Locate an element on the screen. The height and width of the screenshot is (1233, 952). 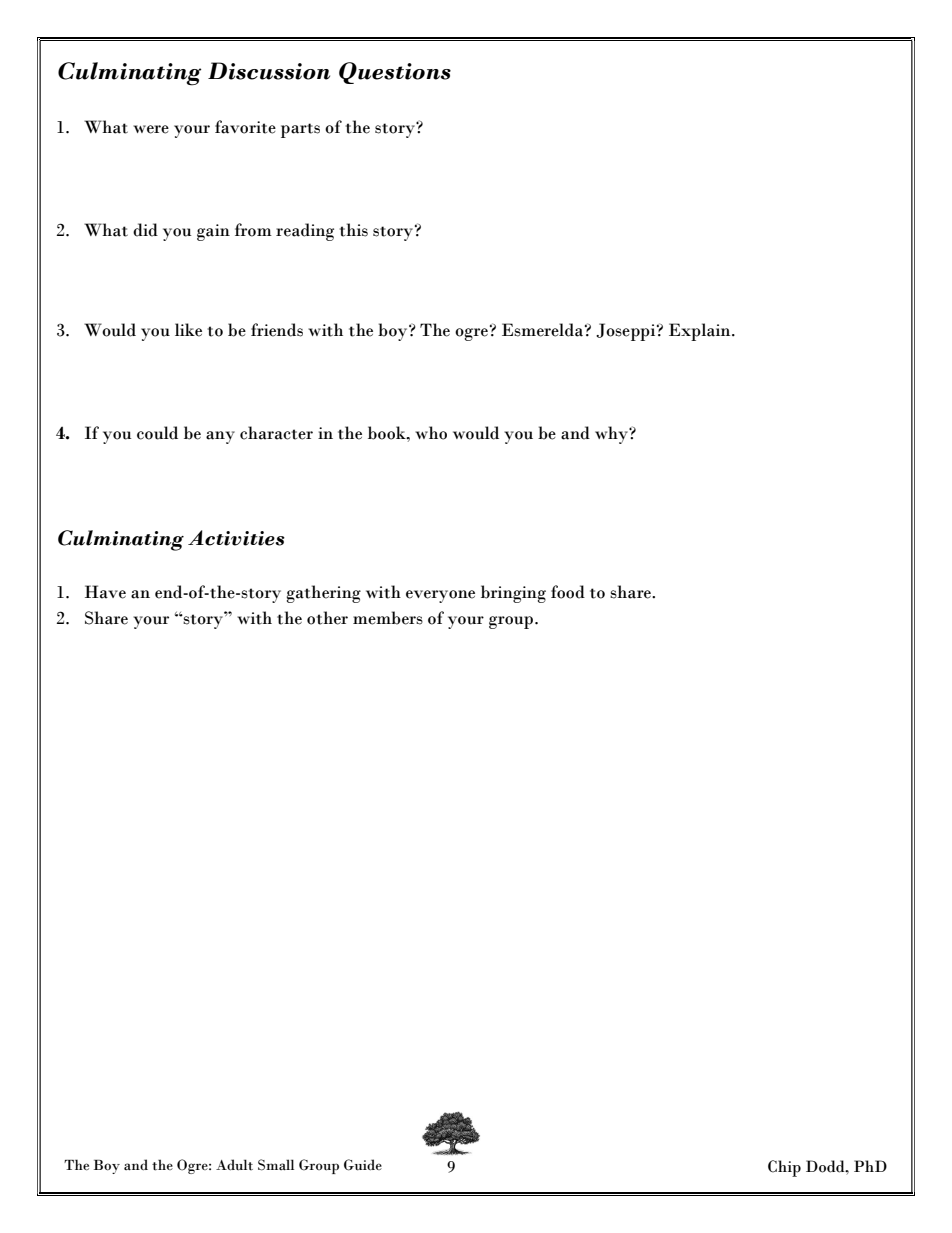
who is located at coordinates (431, 433).
